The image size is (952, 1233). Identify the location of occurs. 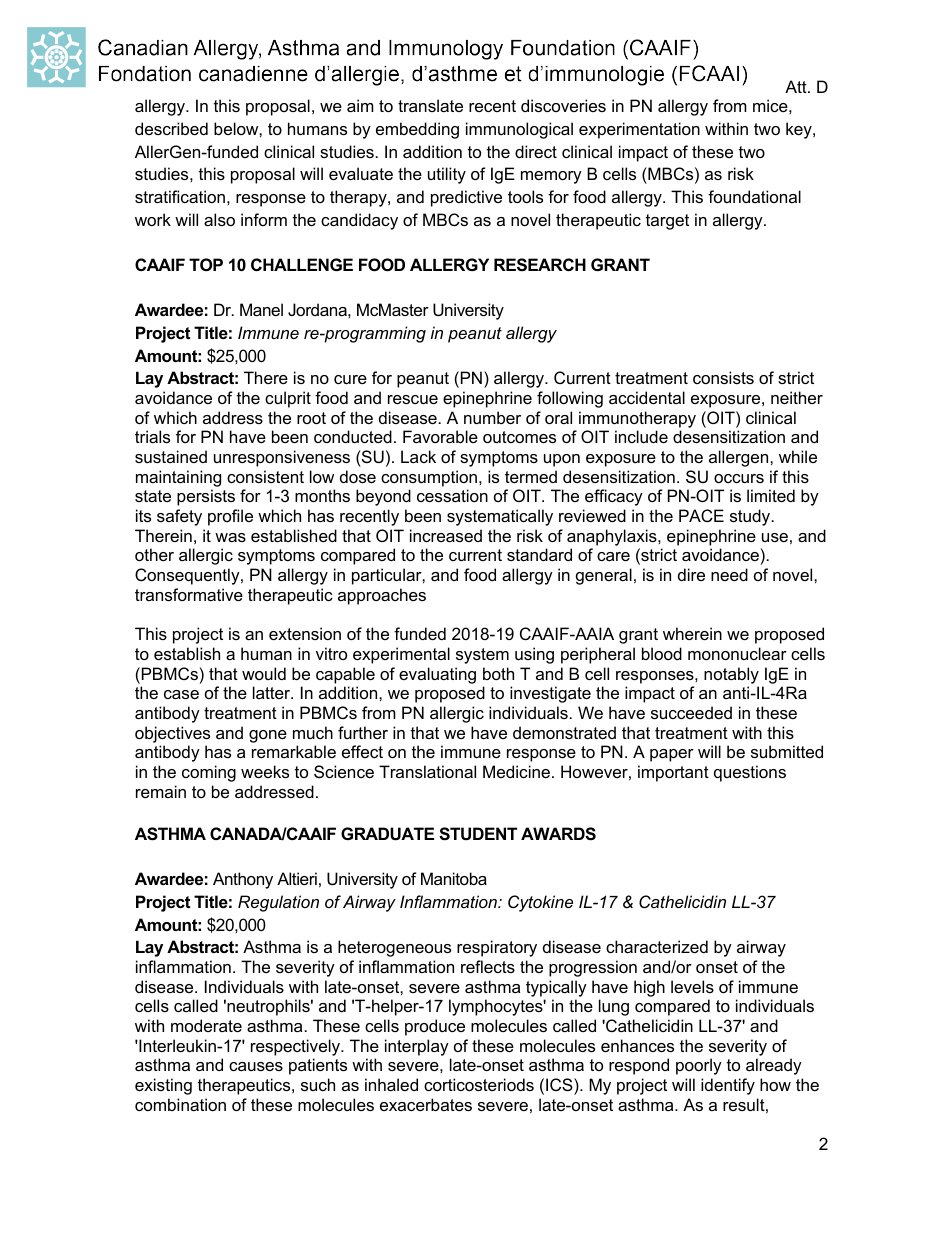
(739, 478).
